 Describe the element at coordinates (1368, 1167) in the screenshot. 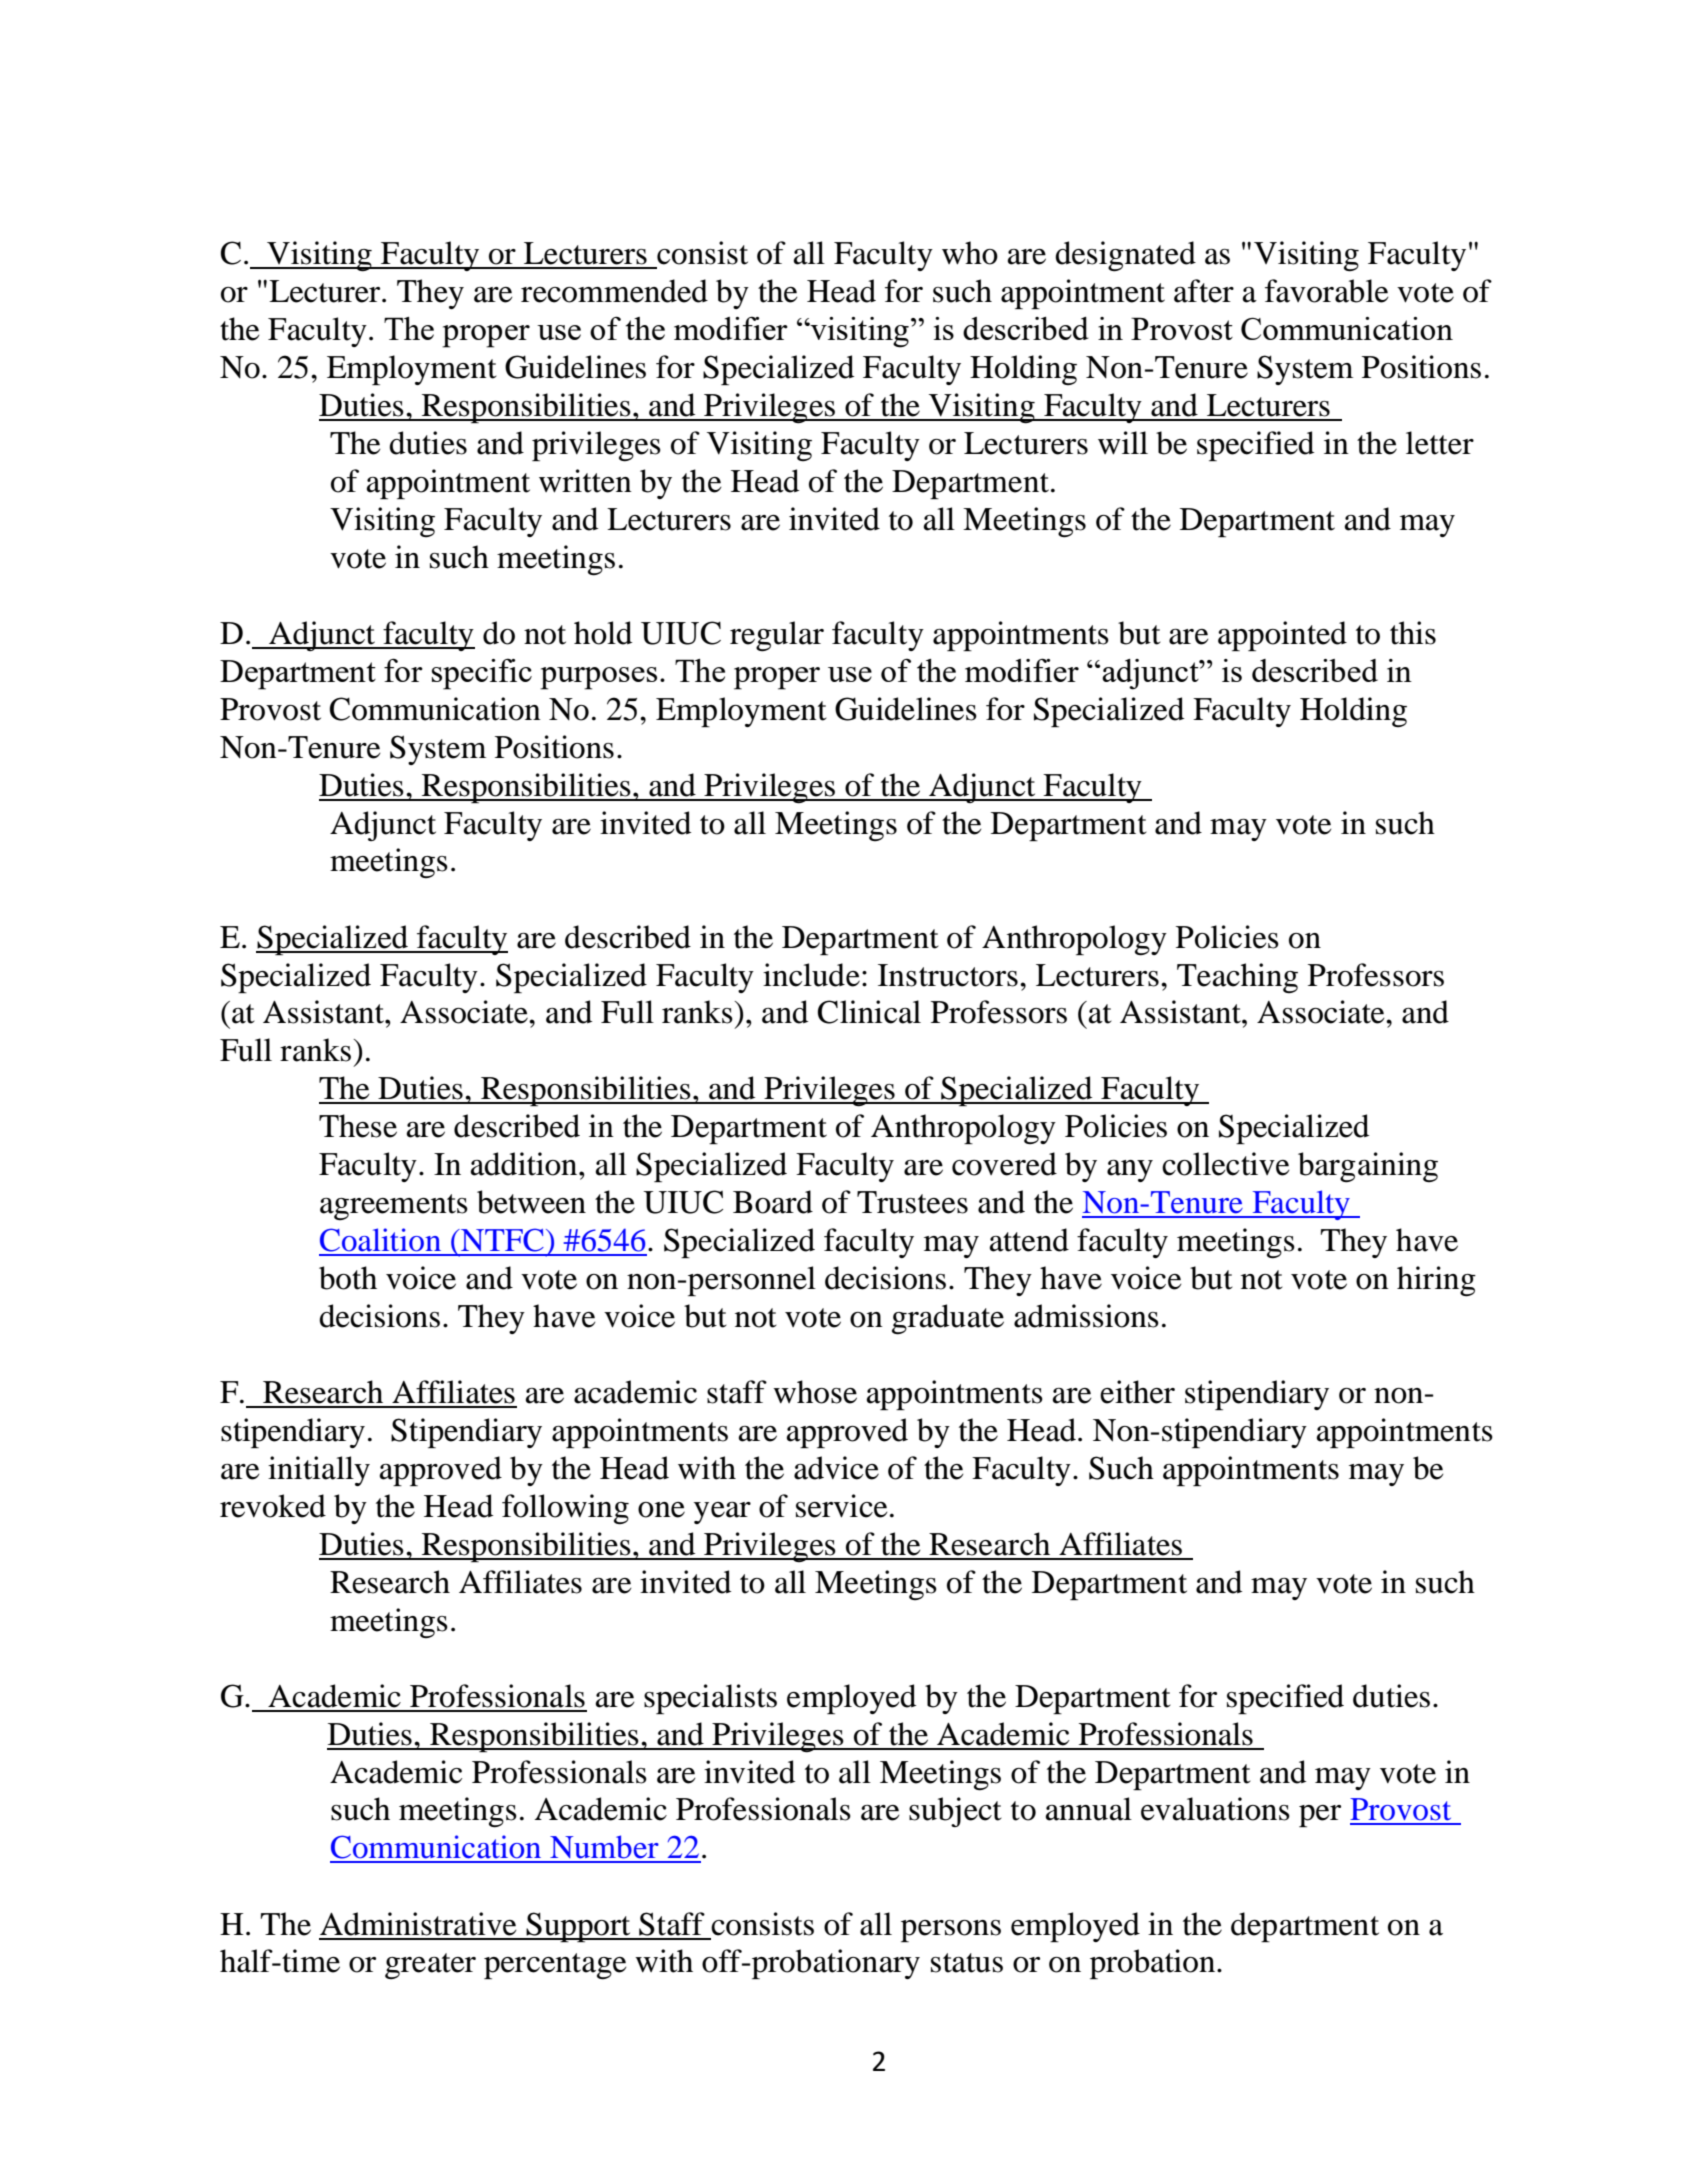

I see `bargaining` at that location.
